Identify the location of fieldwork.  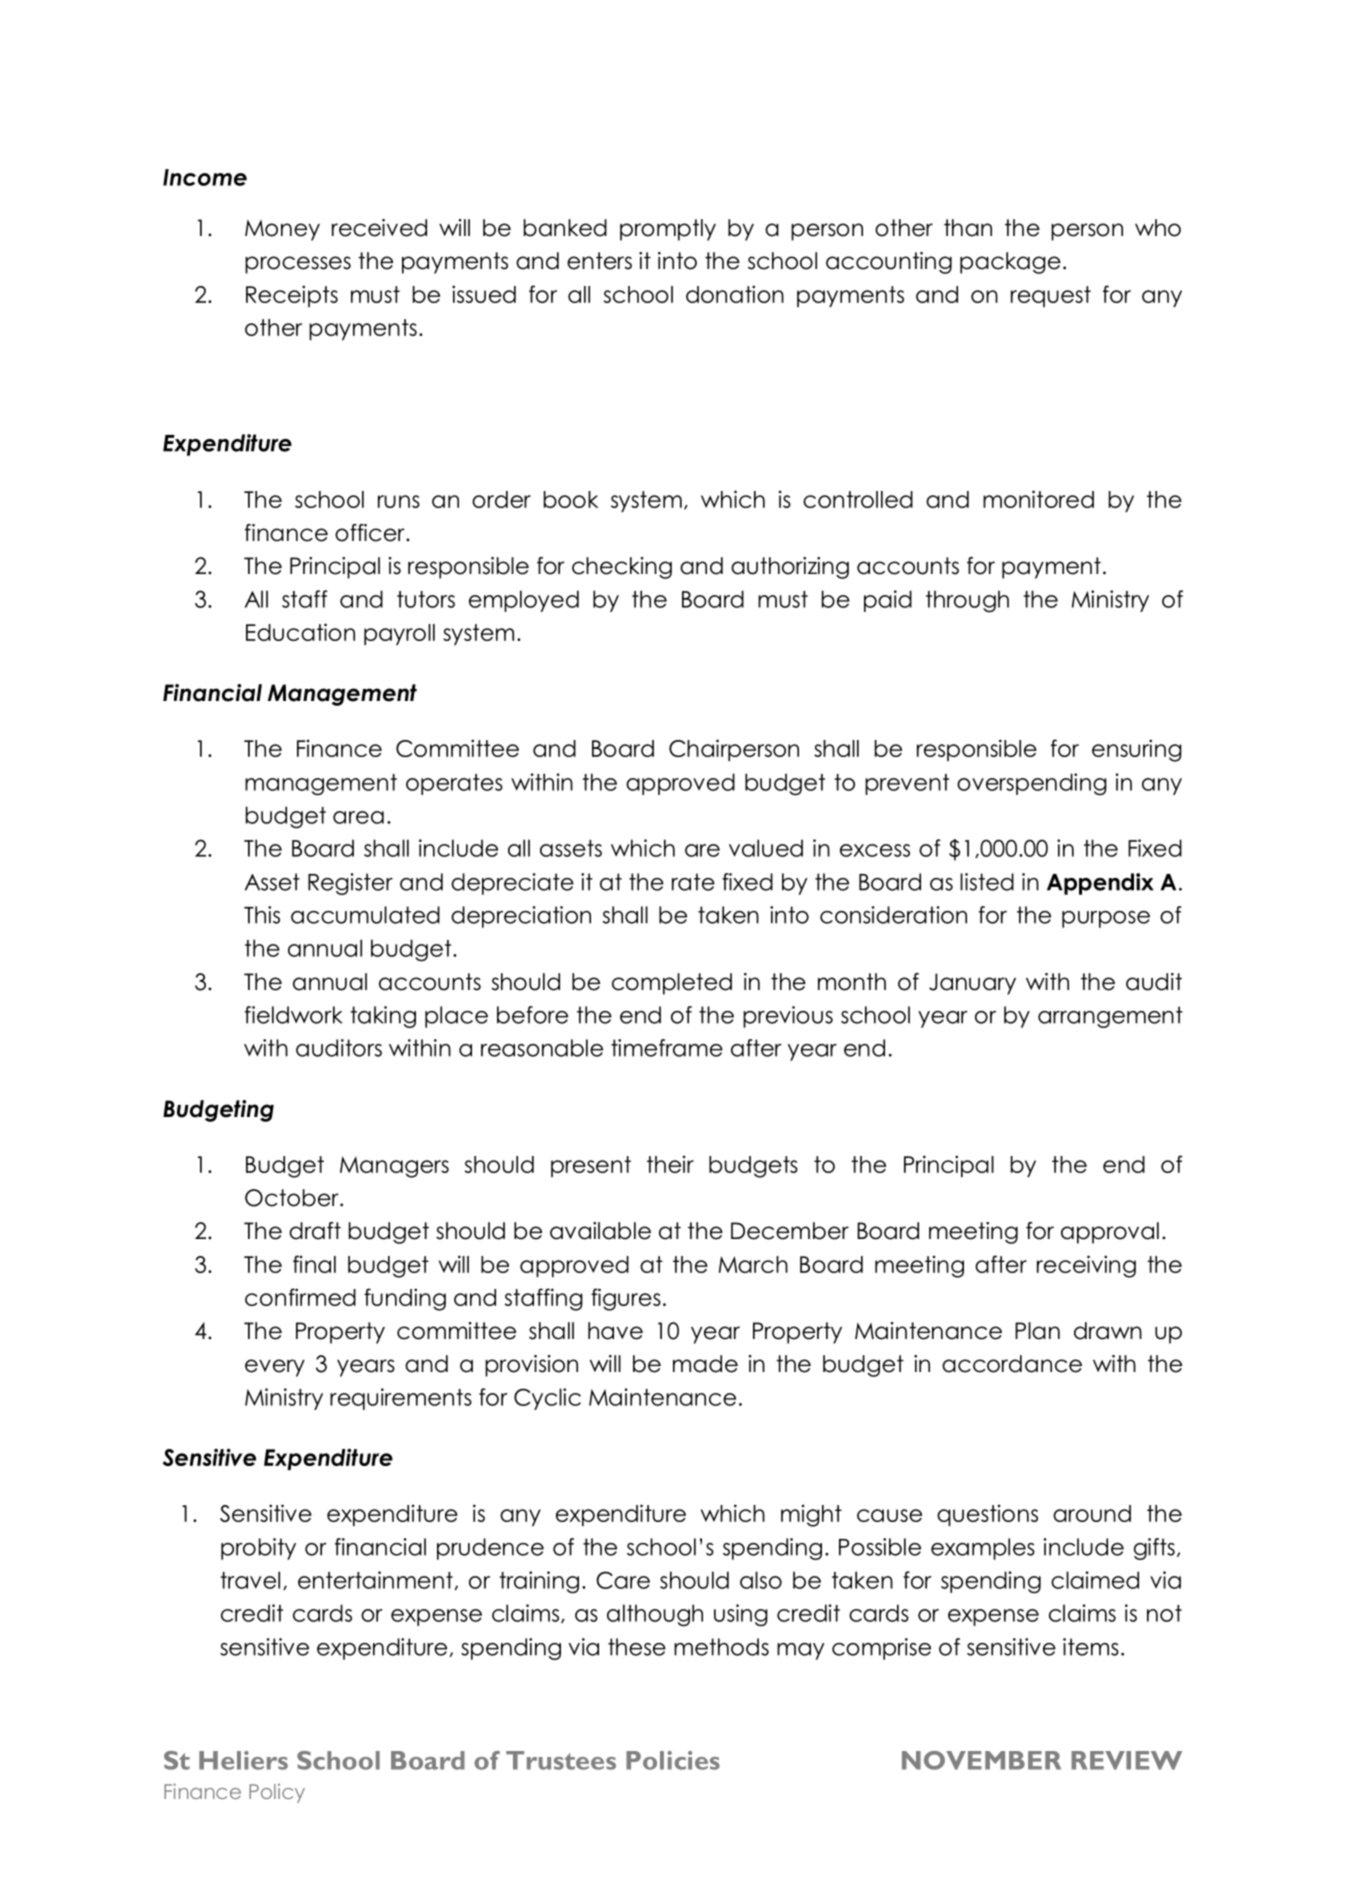
(293, 1015).
